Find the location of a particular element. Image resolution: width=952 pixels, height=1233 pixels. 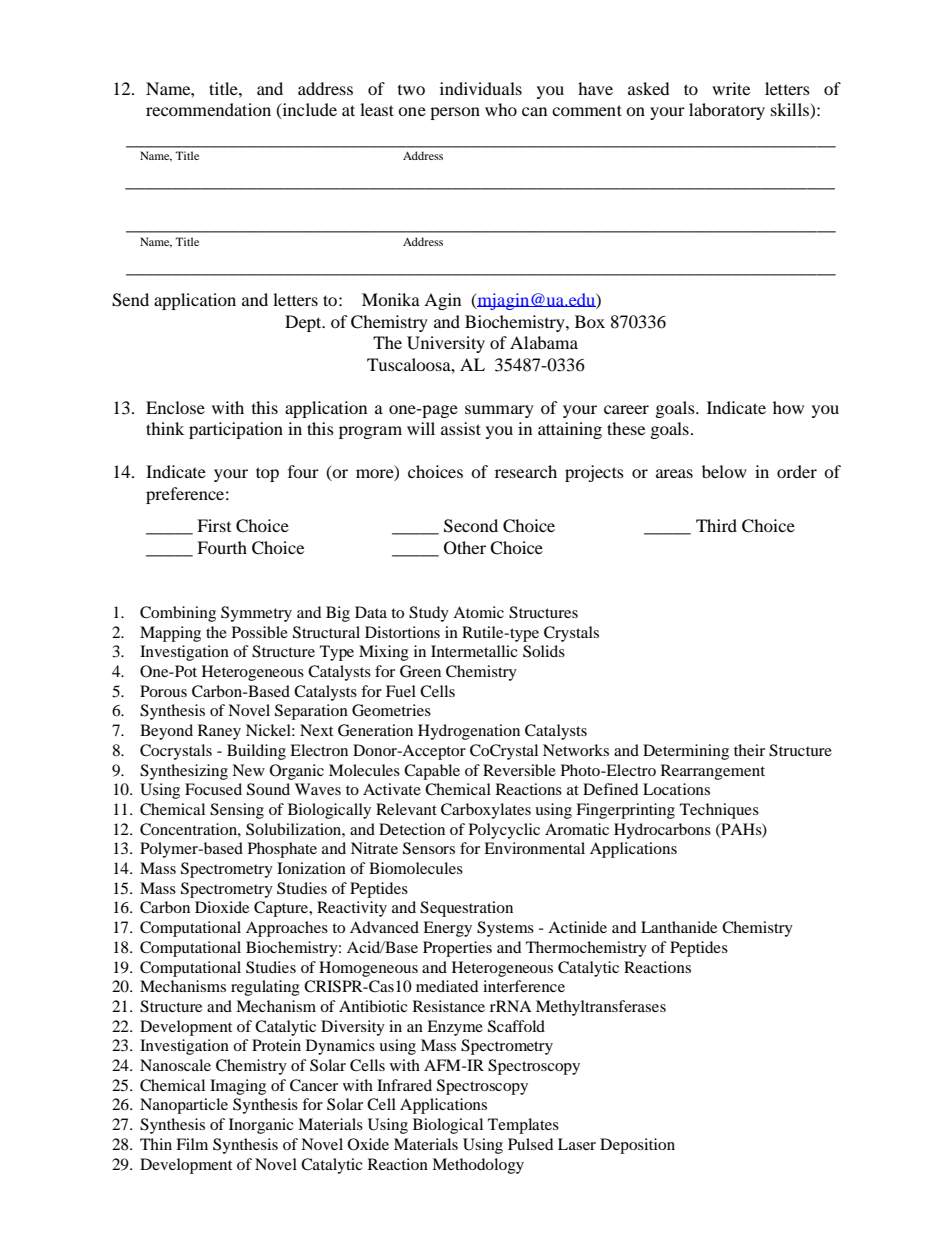

laboratory is located at coordinates (727, 111).
